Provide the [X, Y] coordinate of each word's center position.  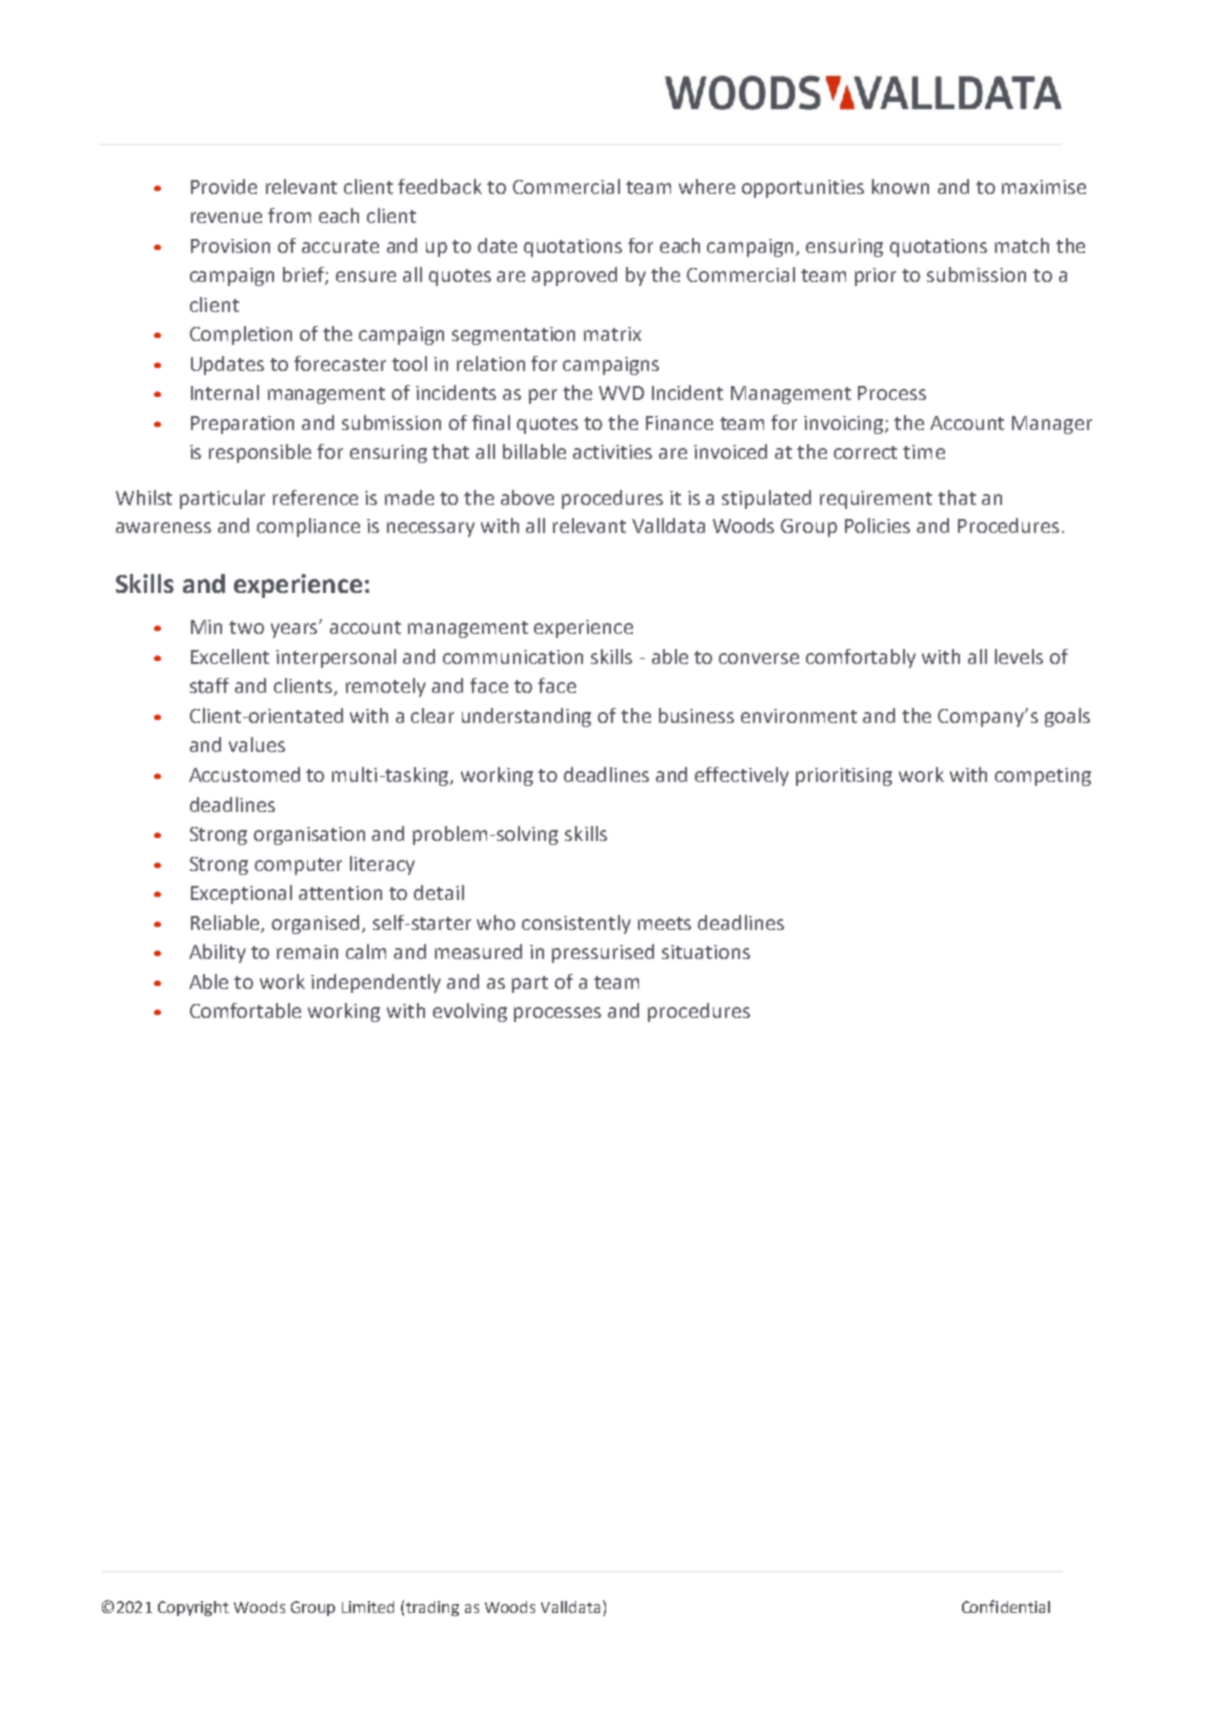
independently [376, 983]
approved [574, 276]
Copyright [193, 1608]
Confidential [1006, 1606]
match [1022, 245]
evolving [470, 1012]
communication [513, 657]
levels [1019, 656]
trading [432, 1608]
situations [706, 952]
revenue [226, 217]
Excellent [230, 656]
